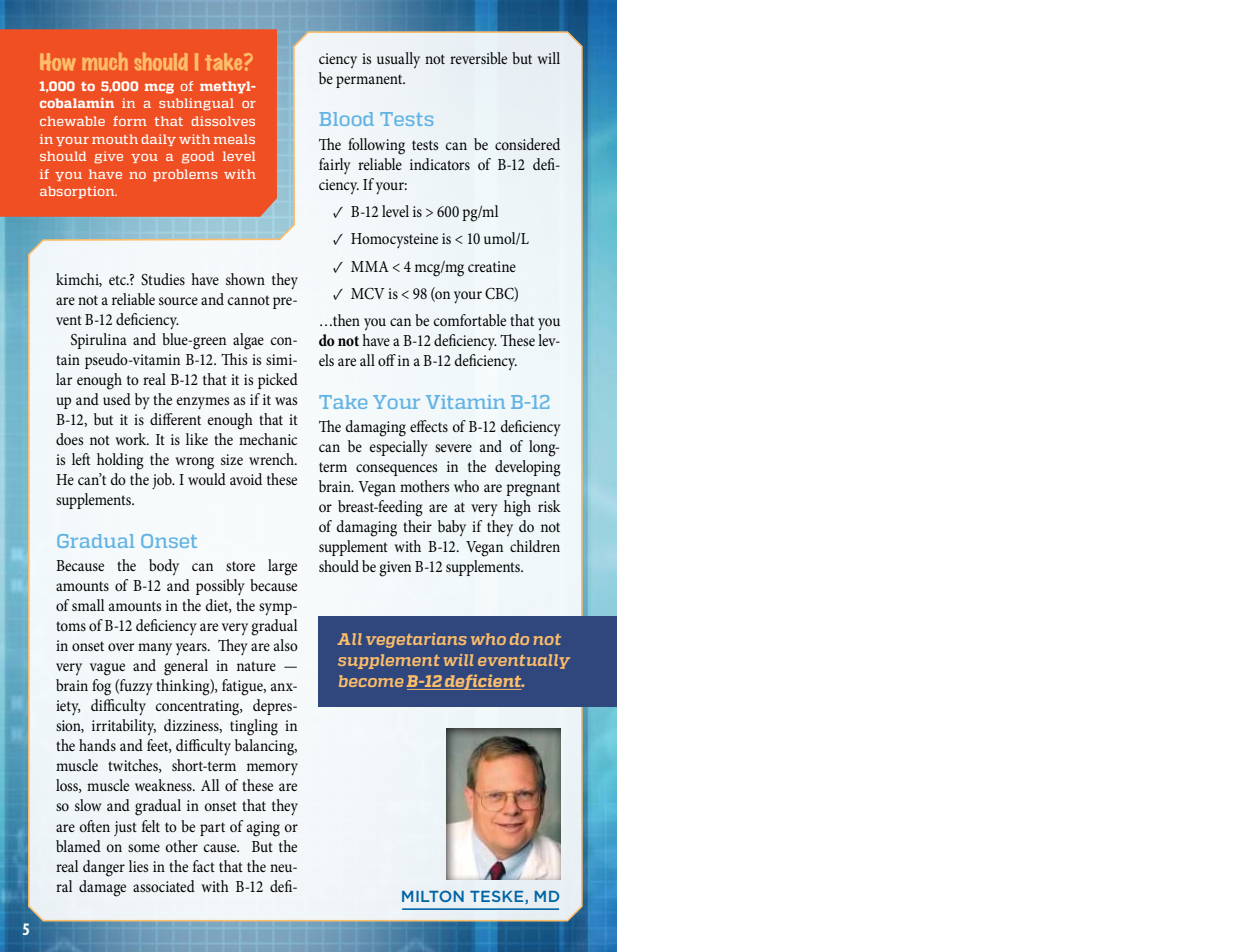 Image resolution: width=1233 pixels, height=952 pixels. What do you see at coordinates (345, 320) in the screenshot?
I see `then` at bounding box center [345, 320].
